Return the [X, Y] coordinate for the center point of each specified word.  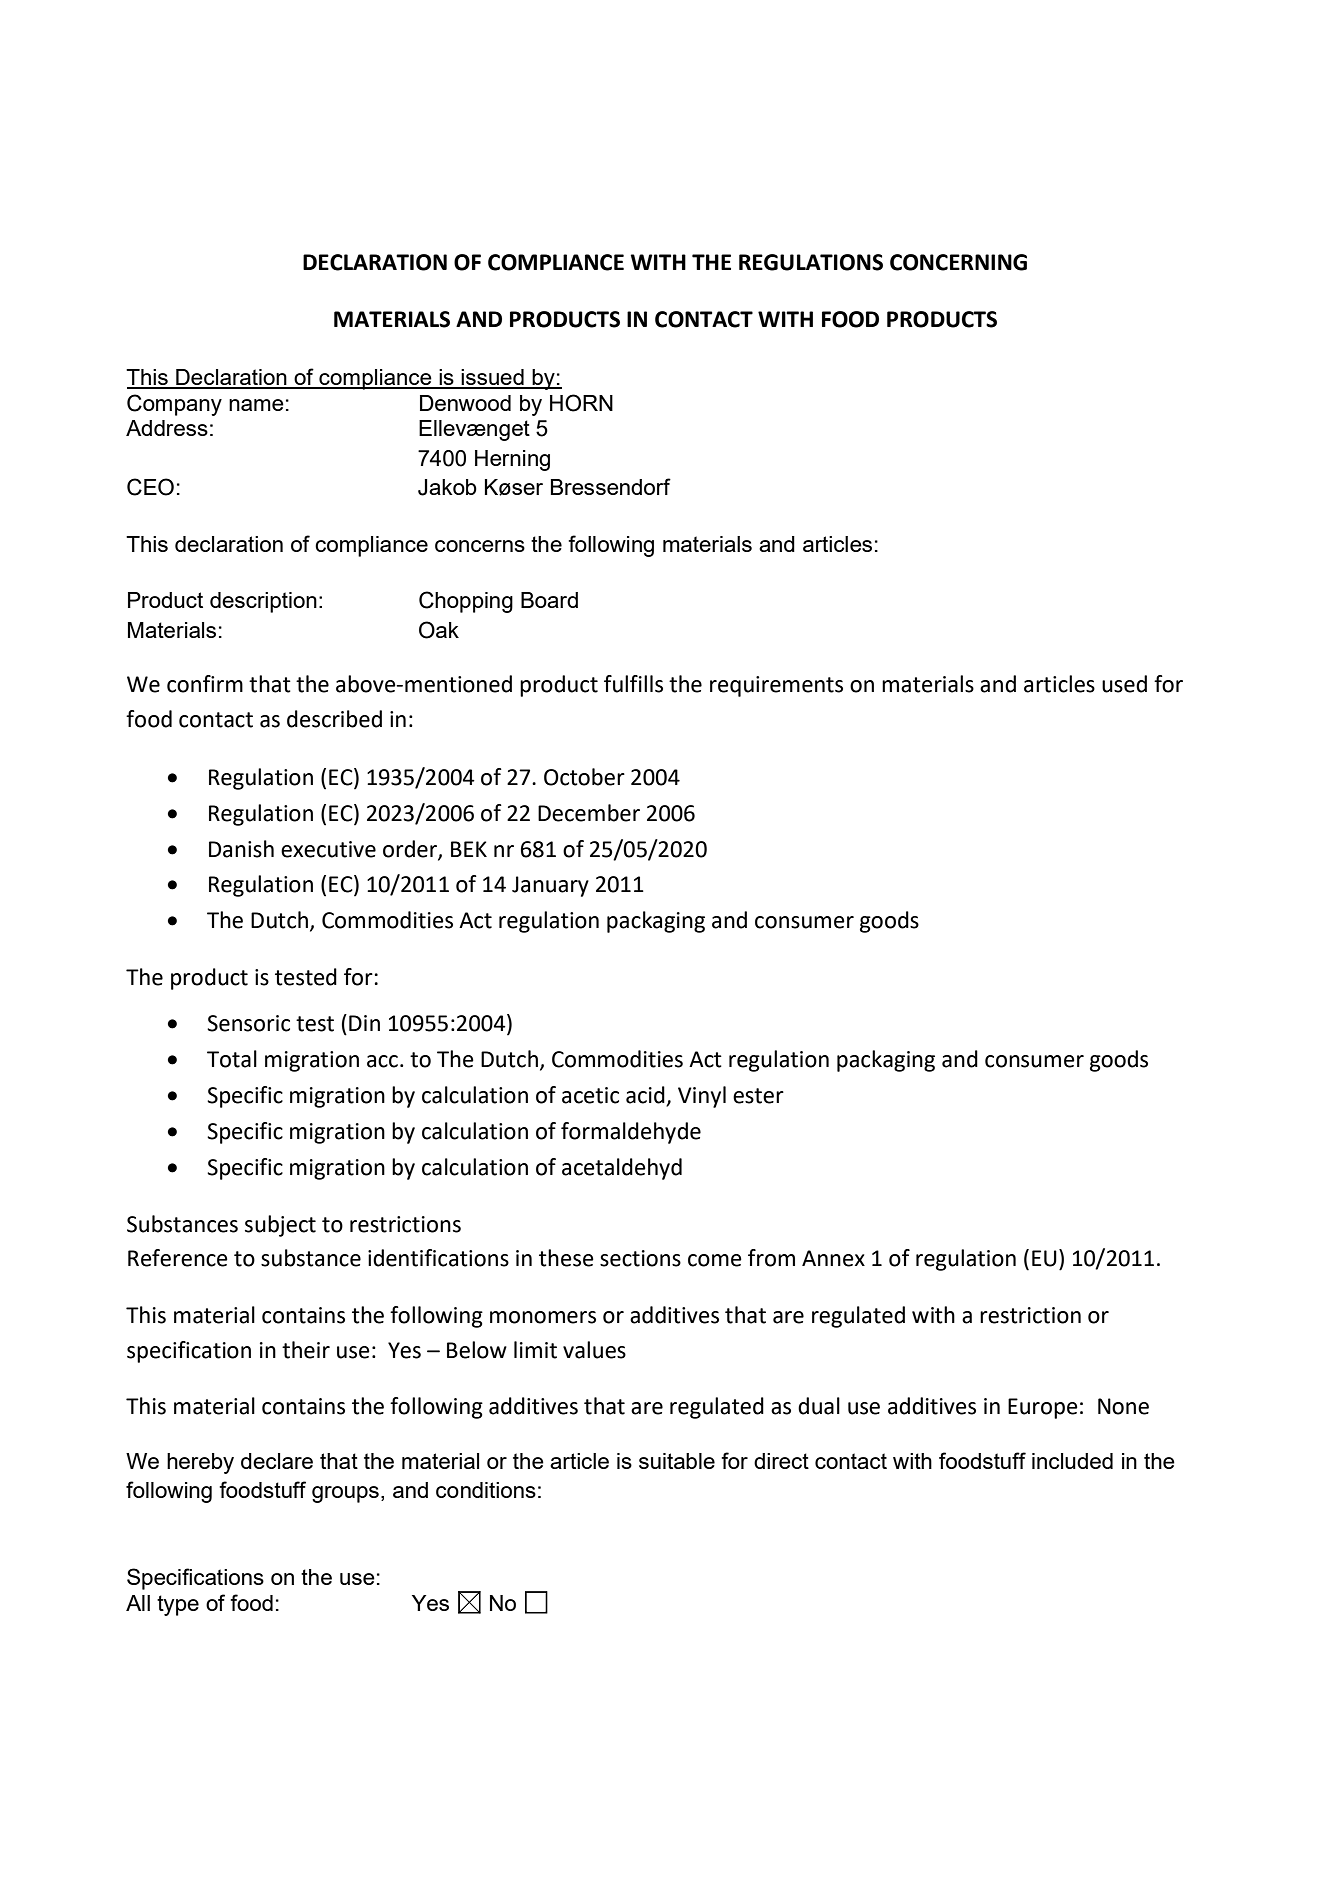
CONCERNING [958, 262]
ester [758, 1096]
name [256, 405]
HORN [581, 403]
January [550, 886]
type [178, 1605]
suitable [677, 1461]
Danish [241, 849]
